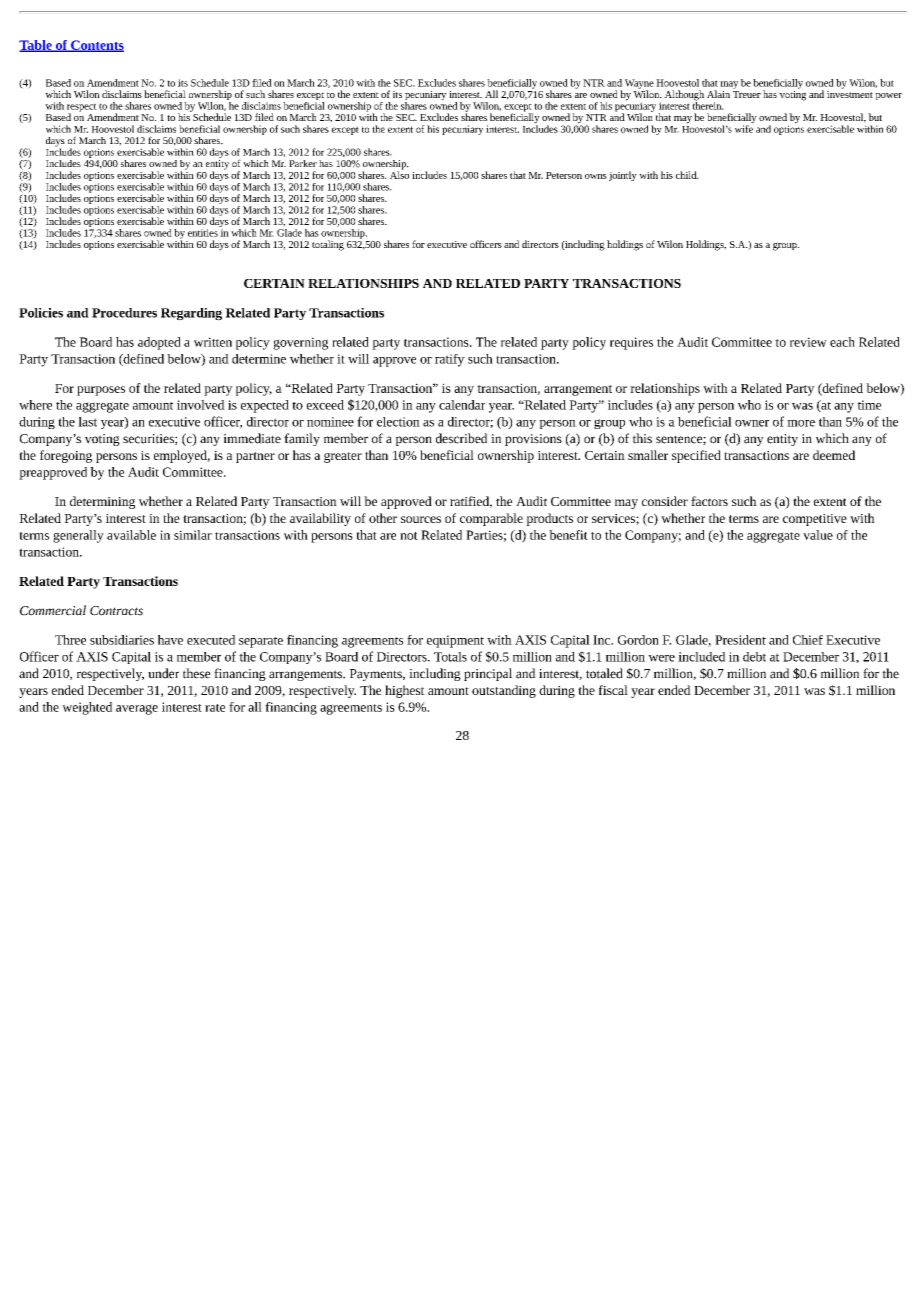 This page has height=1308, width=924. I want to click on ratify, so click(450, 360).
